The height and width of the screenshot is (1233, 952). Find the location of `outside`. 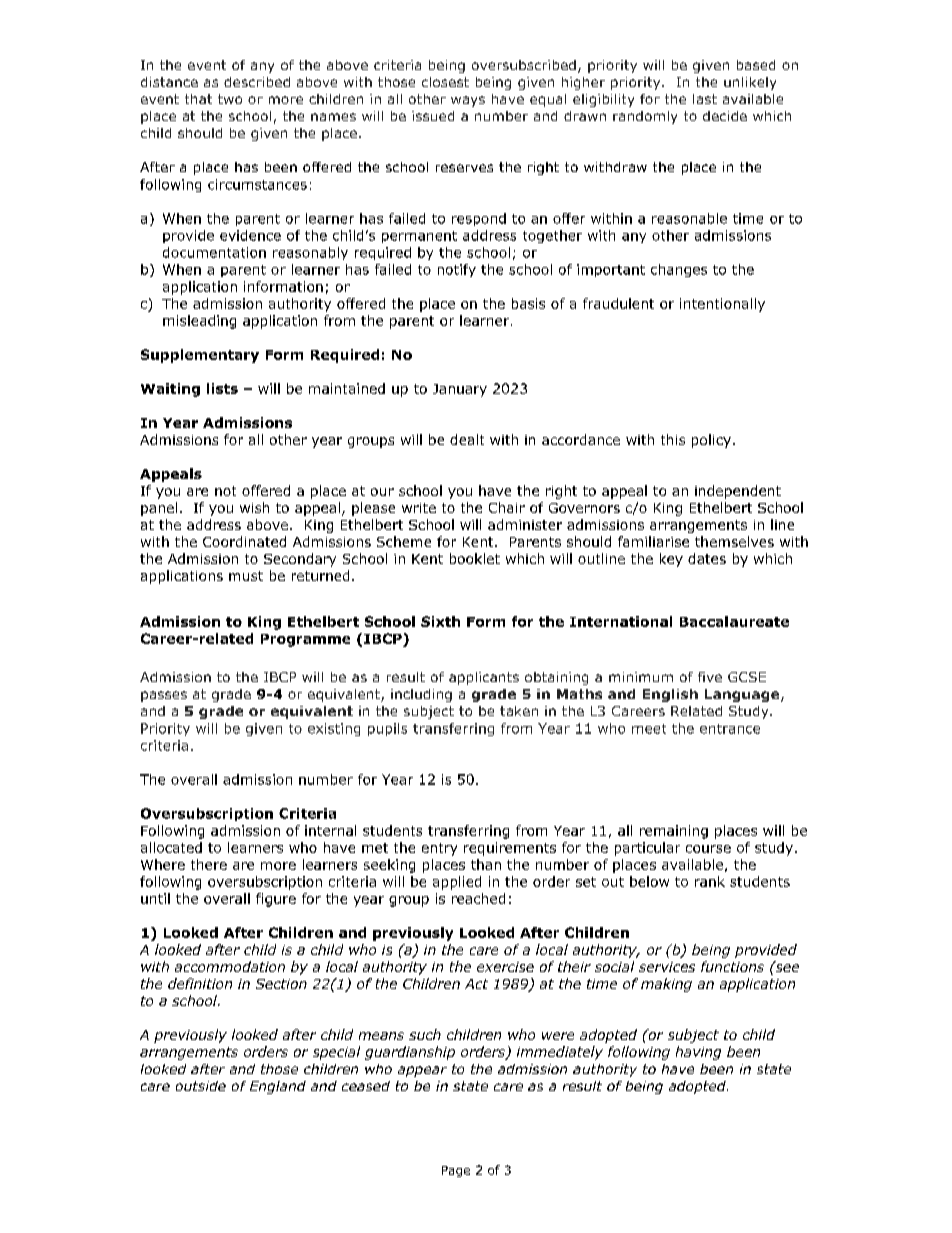

outside is located at coordinates (201, 1086).
